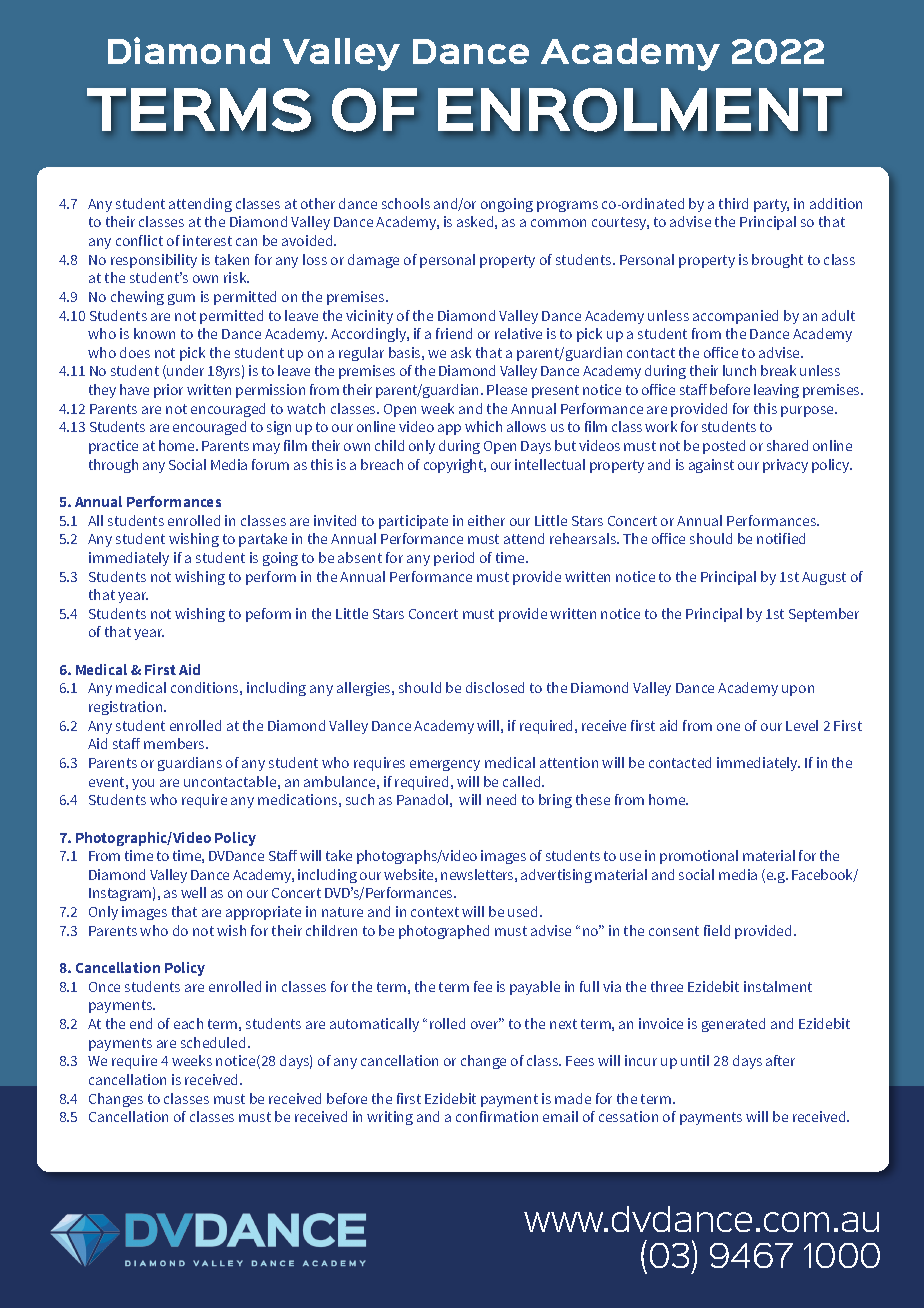 The image size is (924, 1308). I want to click on period, so click(454, 559).
